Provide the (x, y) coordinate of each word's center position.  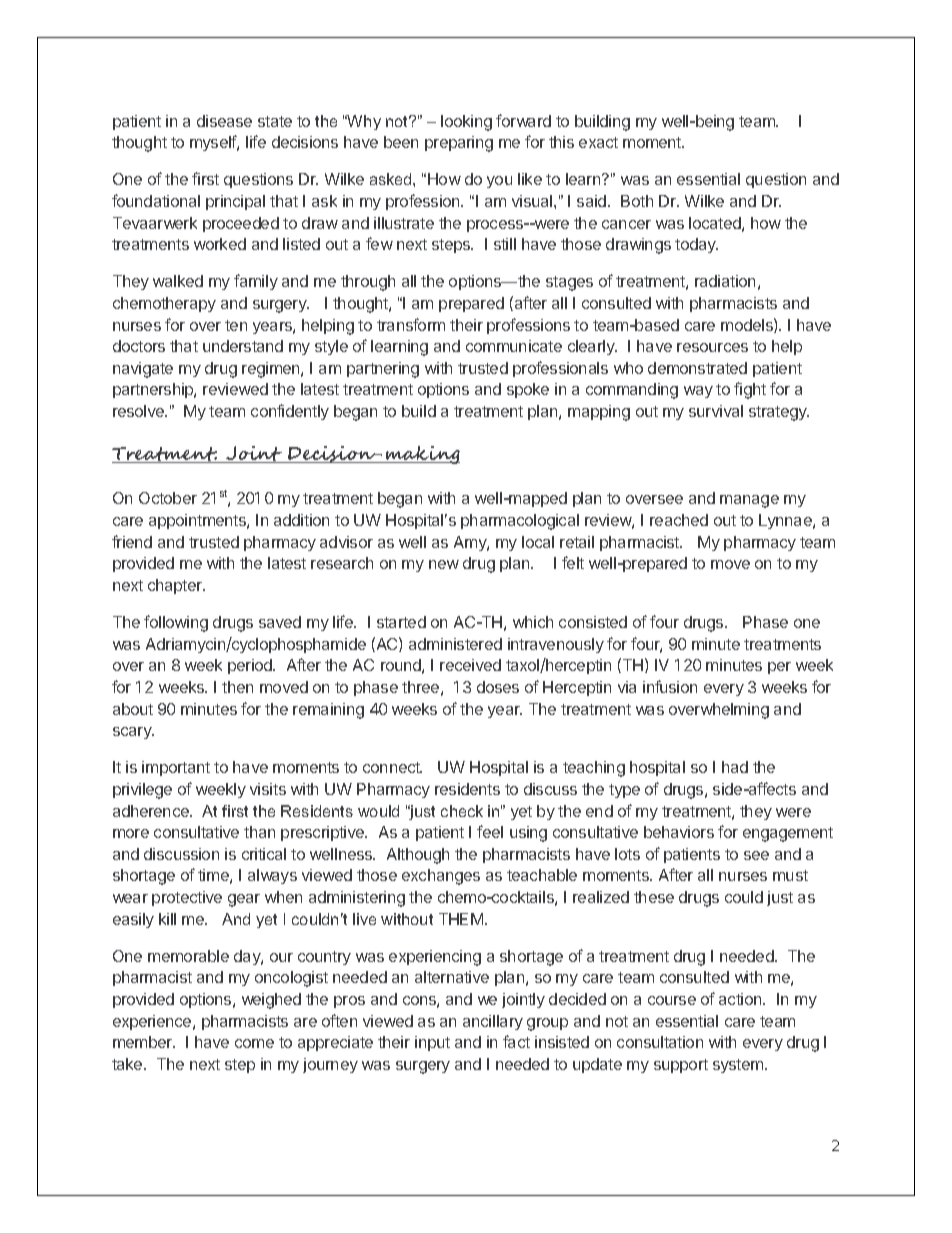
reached (679, 520)
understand (243, 346)
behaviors (679, 832)
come (254, 1043)
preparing (459, 144)
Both (637, 201)
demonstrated (697, 368)
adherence (152, 811)
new (444, 564)
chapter (176, 586)
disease (224, 121)
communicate (514, 346)
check (462, 811)
